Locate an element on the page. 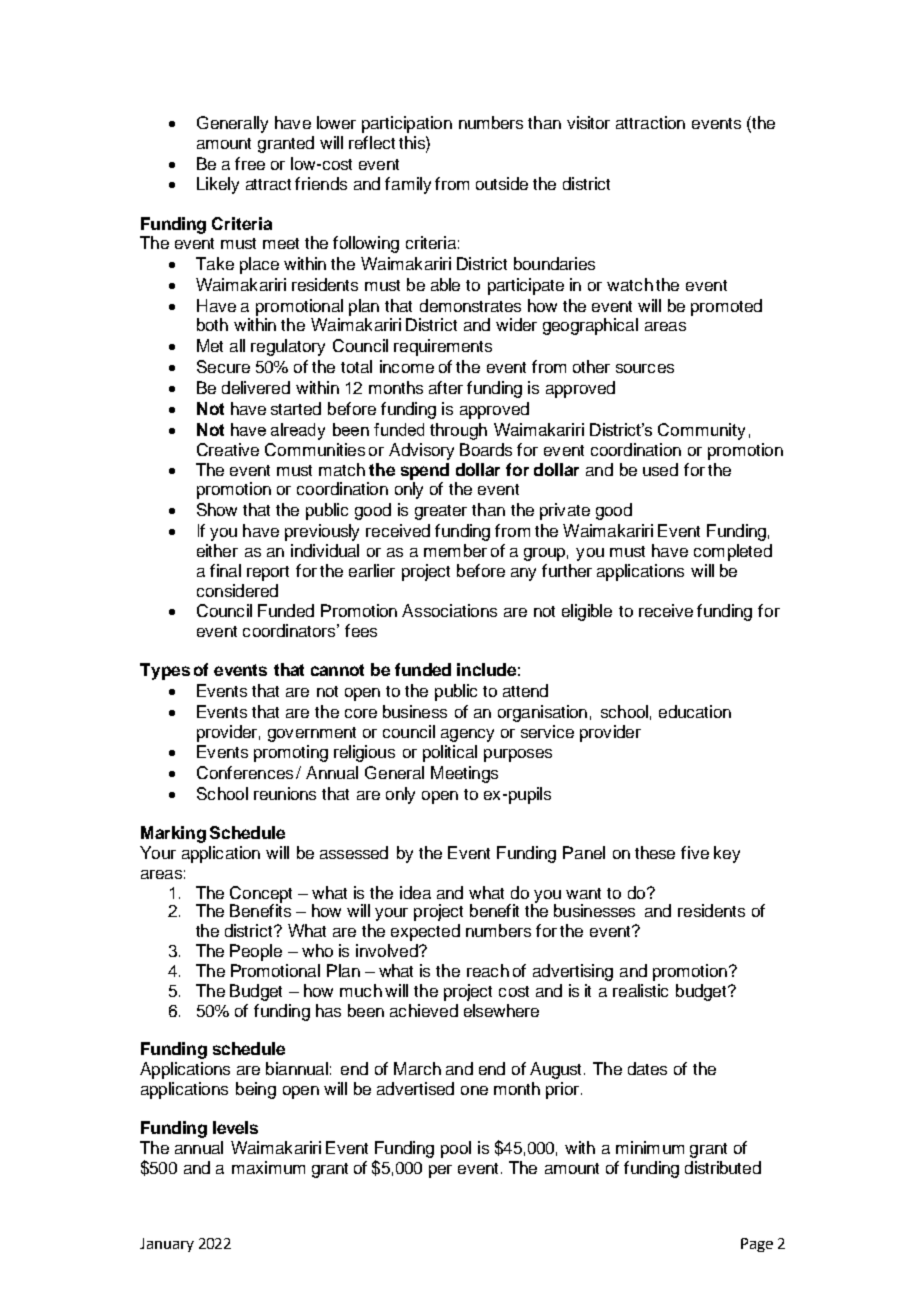 Image resolution: width=924 pixels, height=1308 pixels. outside is located at coordinates (502, 183).
